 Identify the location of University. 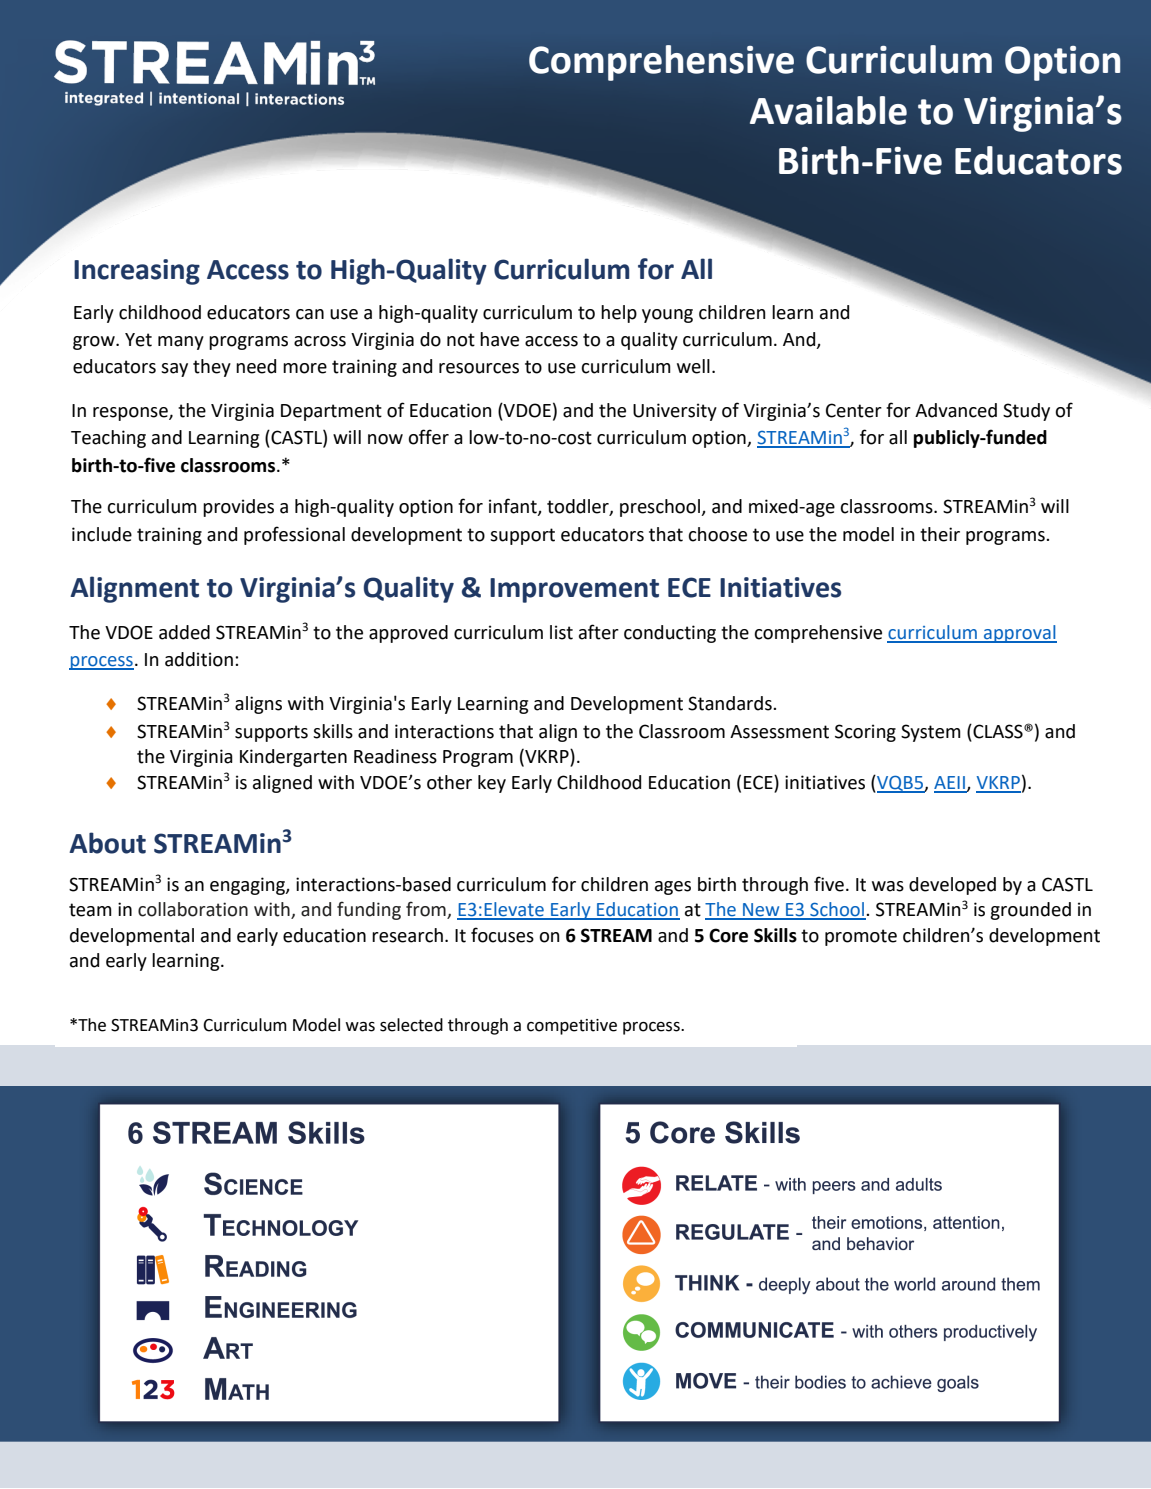
(675, 412).
